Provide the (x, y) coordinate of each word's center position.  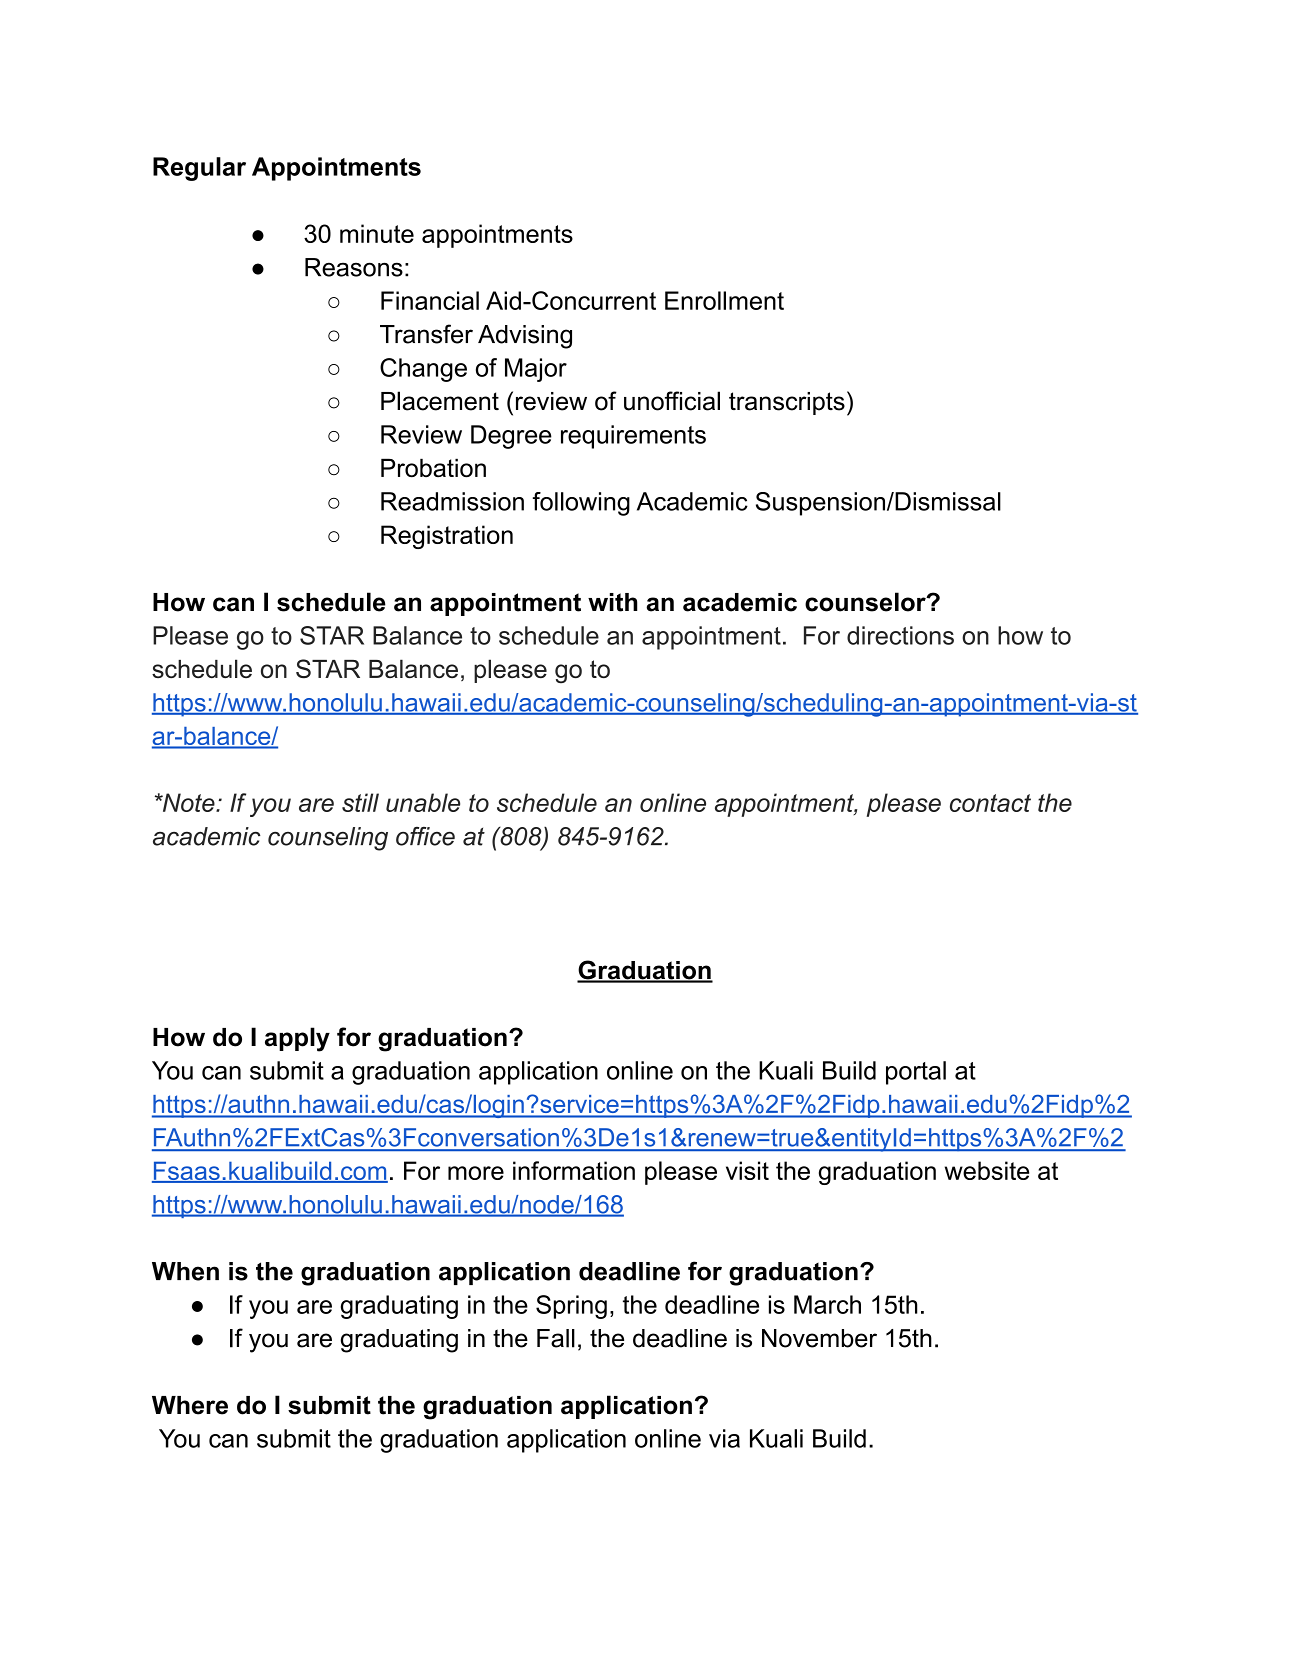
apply (297, 1039)
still (360, 802)
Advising (525, 337)
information (574, 1170)
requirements (633, 437)
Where (190, 1405)
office (425, 836)
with (613, 602)
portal (916, 1073)
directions (900, 635)
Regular (199, 169)
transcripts (787, 403)
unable (423, 802)
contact (990, 803)
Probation (433, 468)
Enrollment (724, 300)
